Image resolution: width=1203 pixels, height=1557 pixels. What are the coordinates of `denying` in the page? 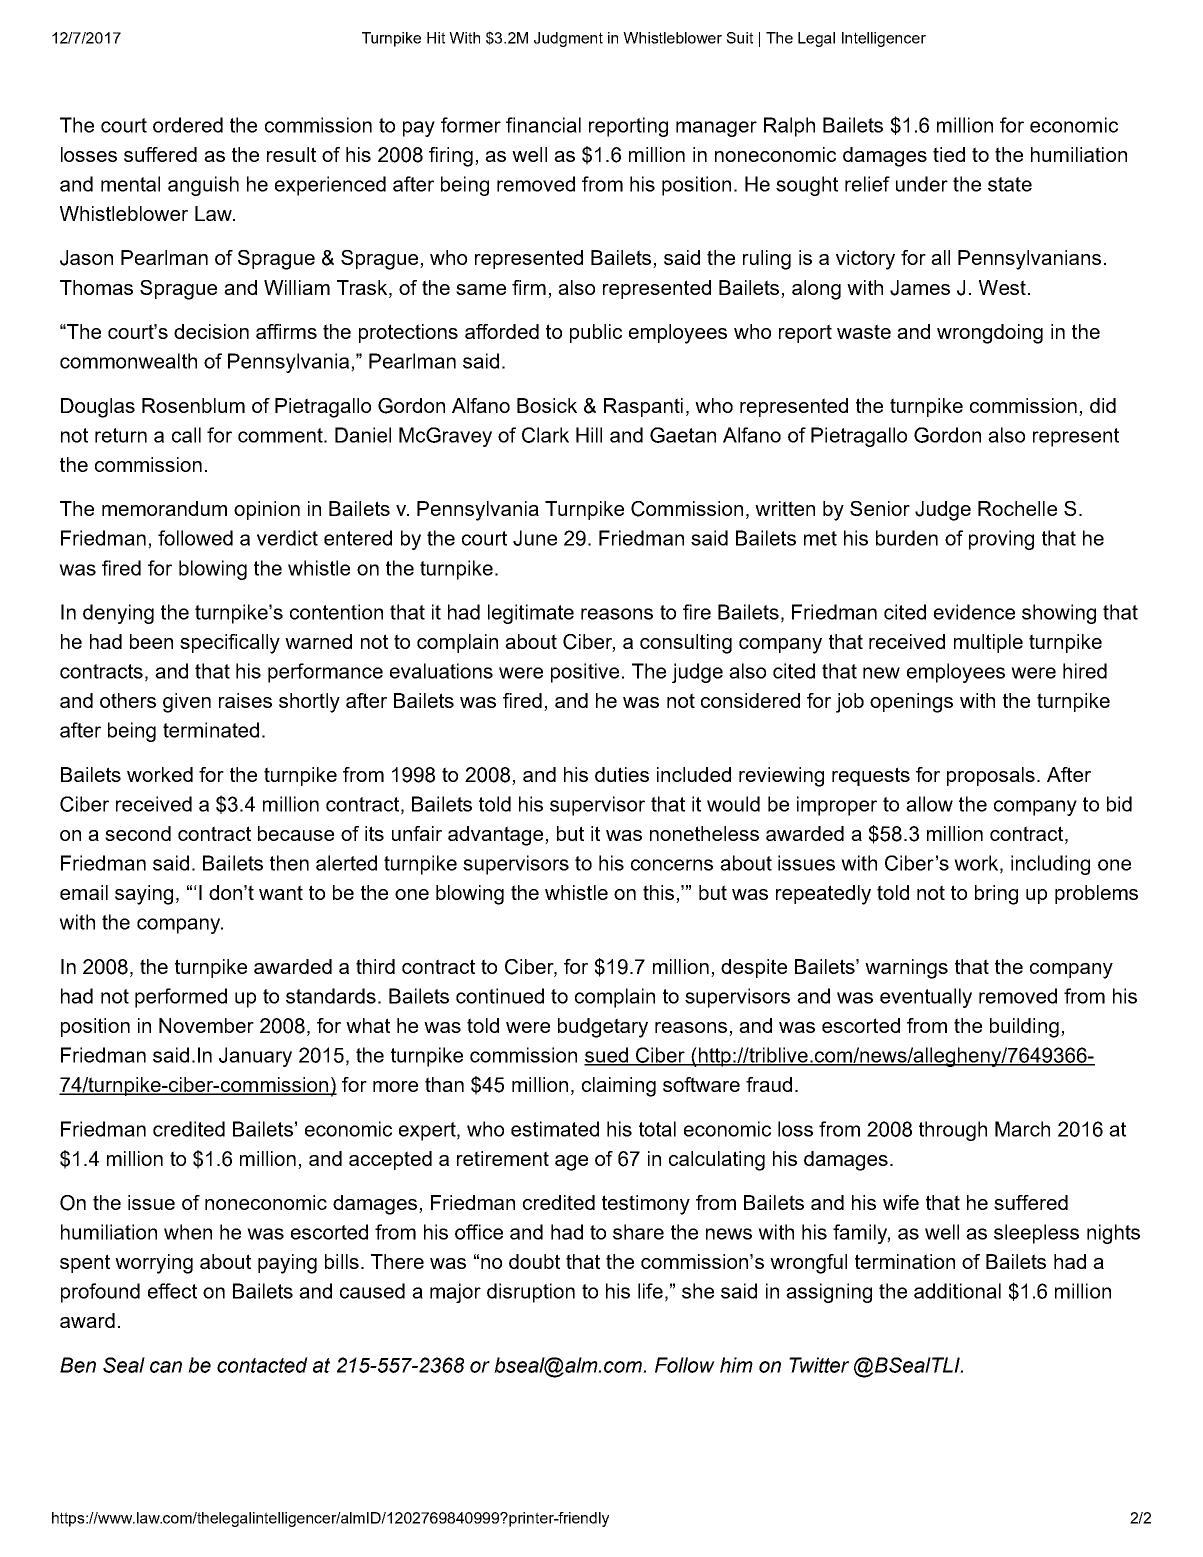 It's located at (118, 614).
